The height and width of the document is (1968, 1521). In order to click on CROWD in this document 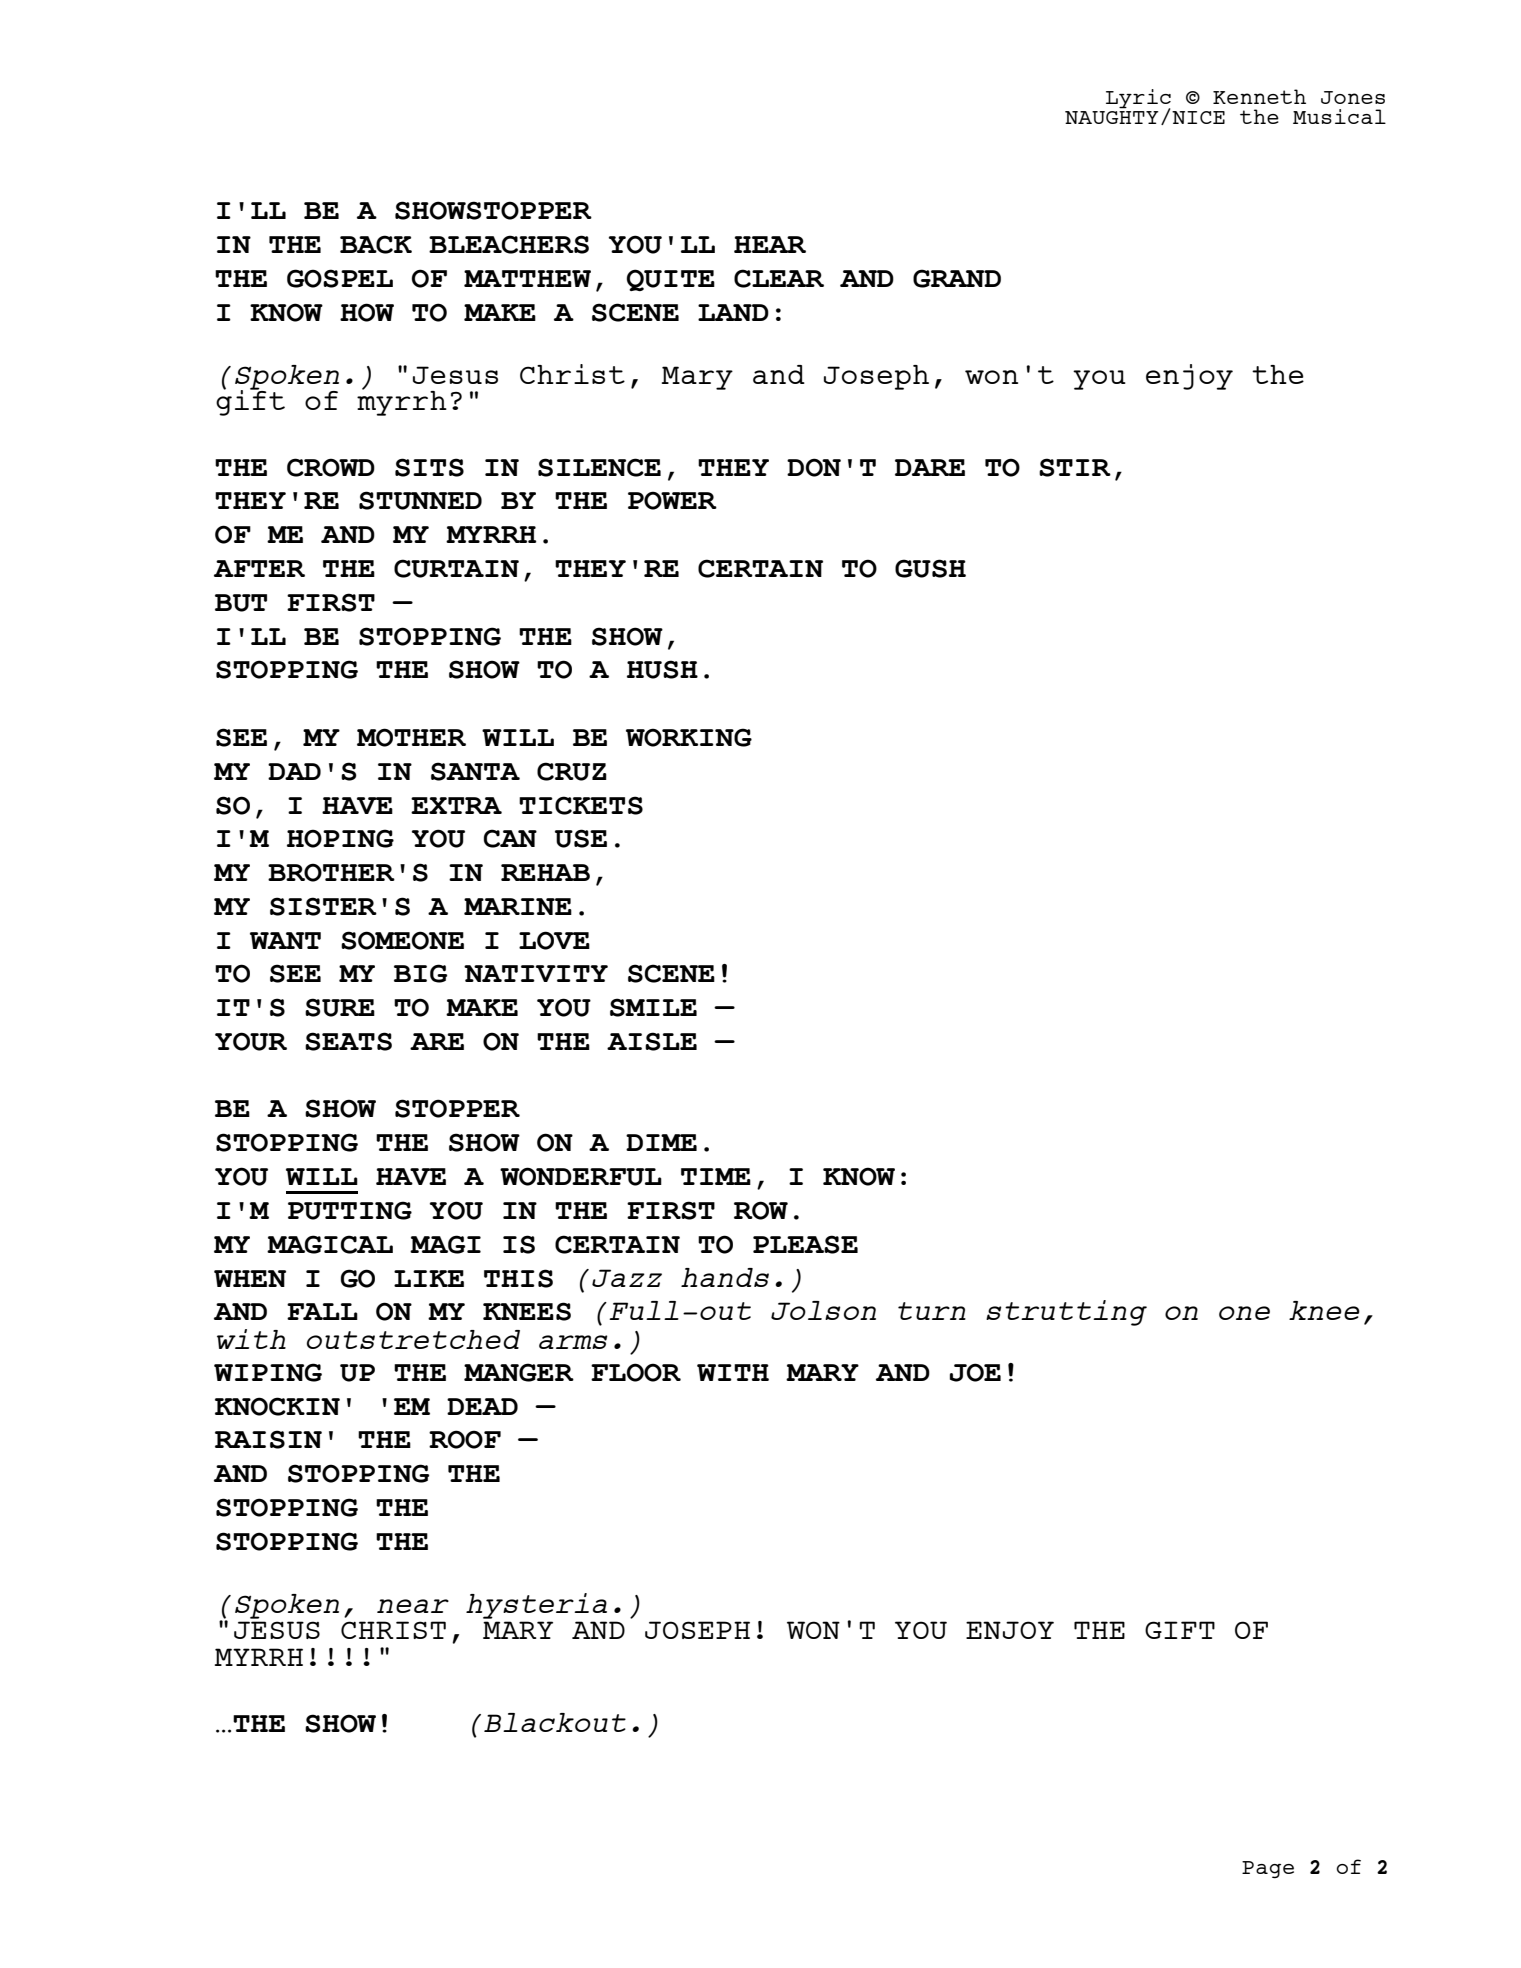, I will do `click(331, 467)`.
